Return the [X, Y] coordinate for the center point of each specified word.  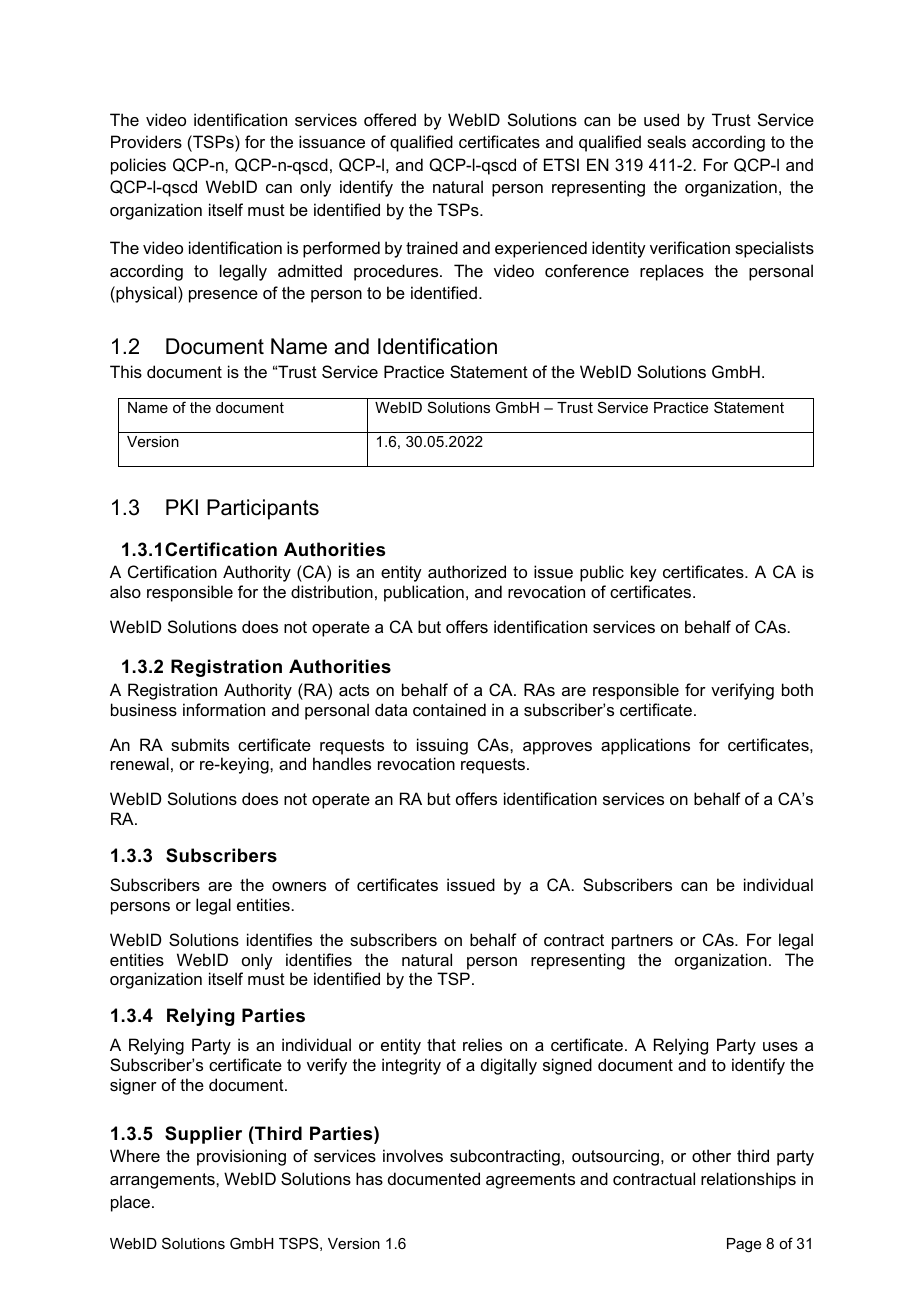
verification [690, 247]
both [797, 689]
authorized [467, 571]
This [126, 371]
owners [299, 886]
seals [666, 141]
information [224, 709]
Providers [146, 141]
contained [449, 709]
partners [642, 942]
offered [390, 119]
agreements [530, 1181]
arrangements [163, 1181]
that [441, 1044]
